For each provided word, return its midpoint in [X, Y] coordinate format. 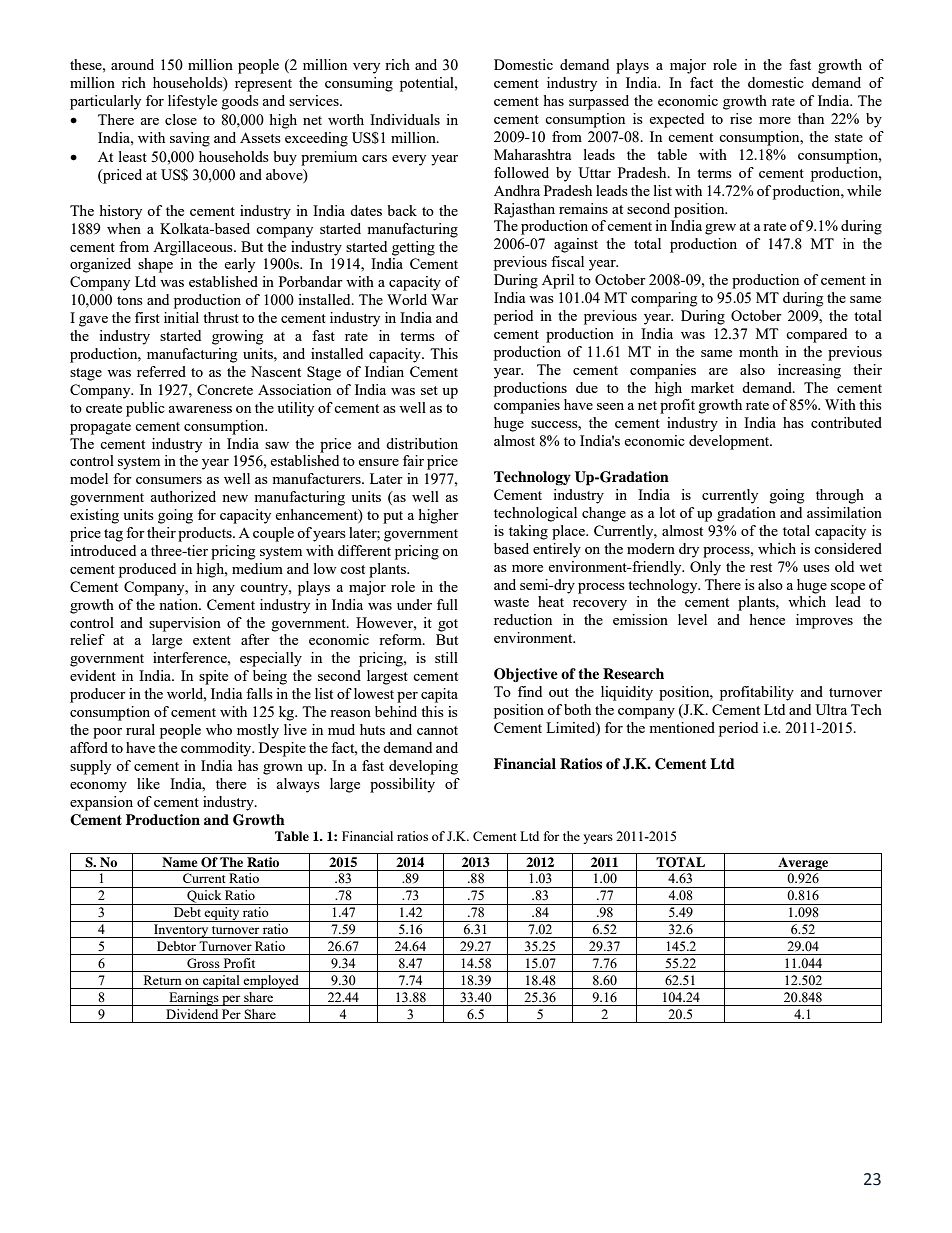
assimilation [844, 512]
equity [222, 914]
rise [741, 118]
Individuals [405, 119]
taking [528, 532]
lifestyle [192, 102]
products [206, 534]
